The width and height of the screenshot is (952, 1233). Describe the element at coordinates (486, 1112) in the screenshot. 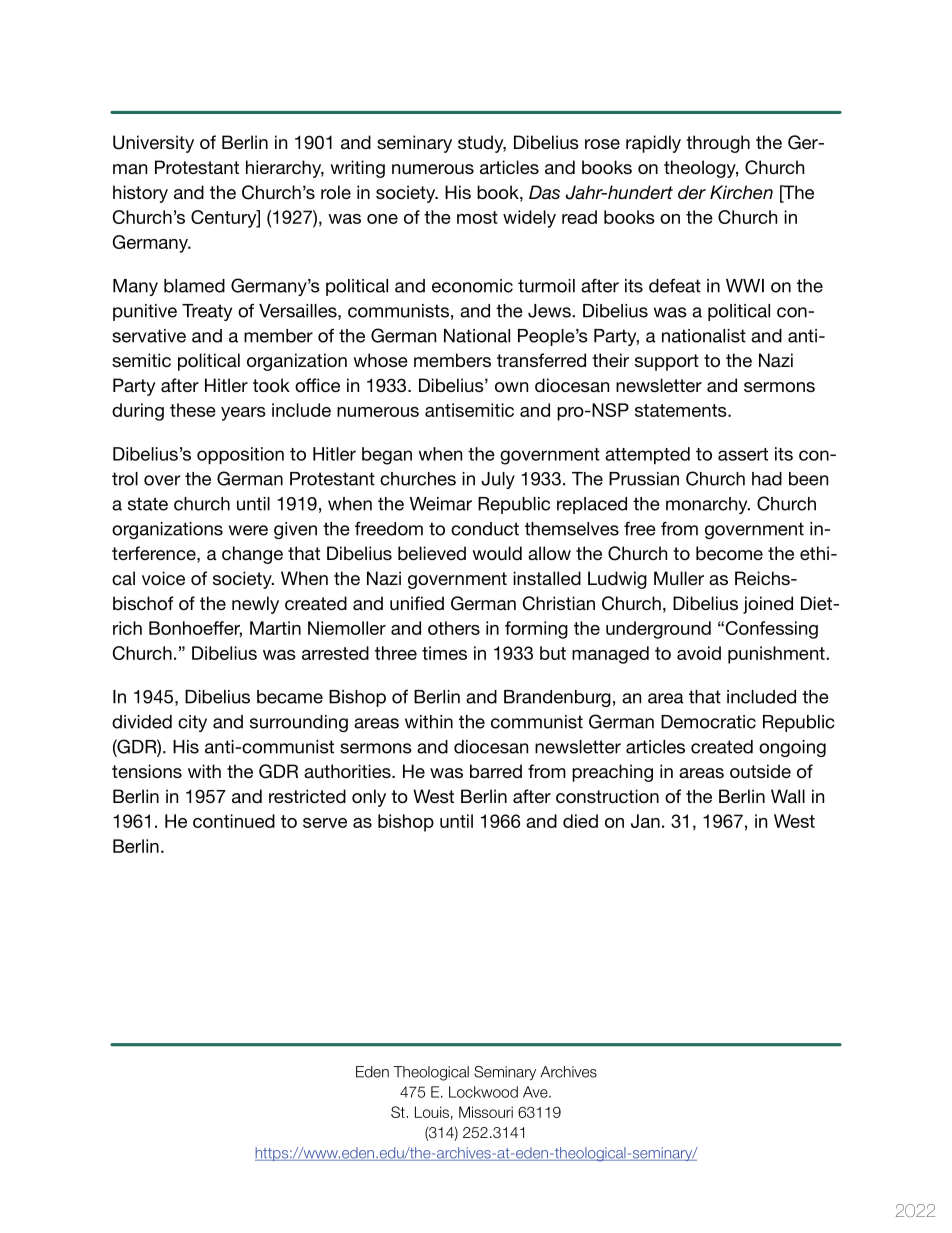

I see `Missouri` at that location.
